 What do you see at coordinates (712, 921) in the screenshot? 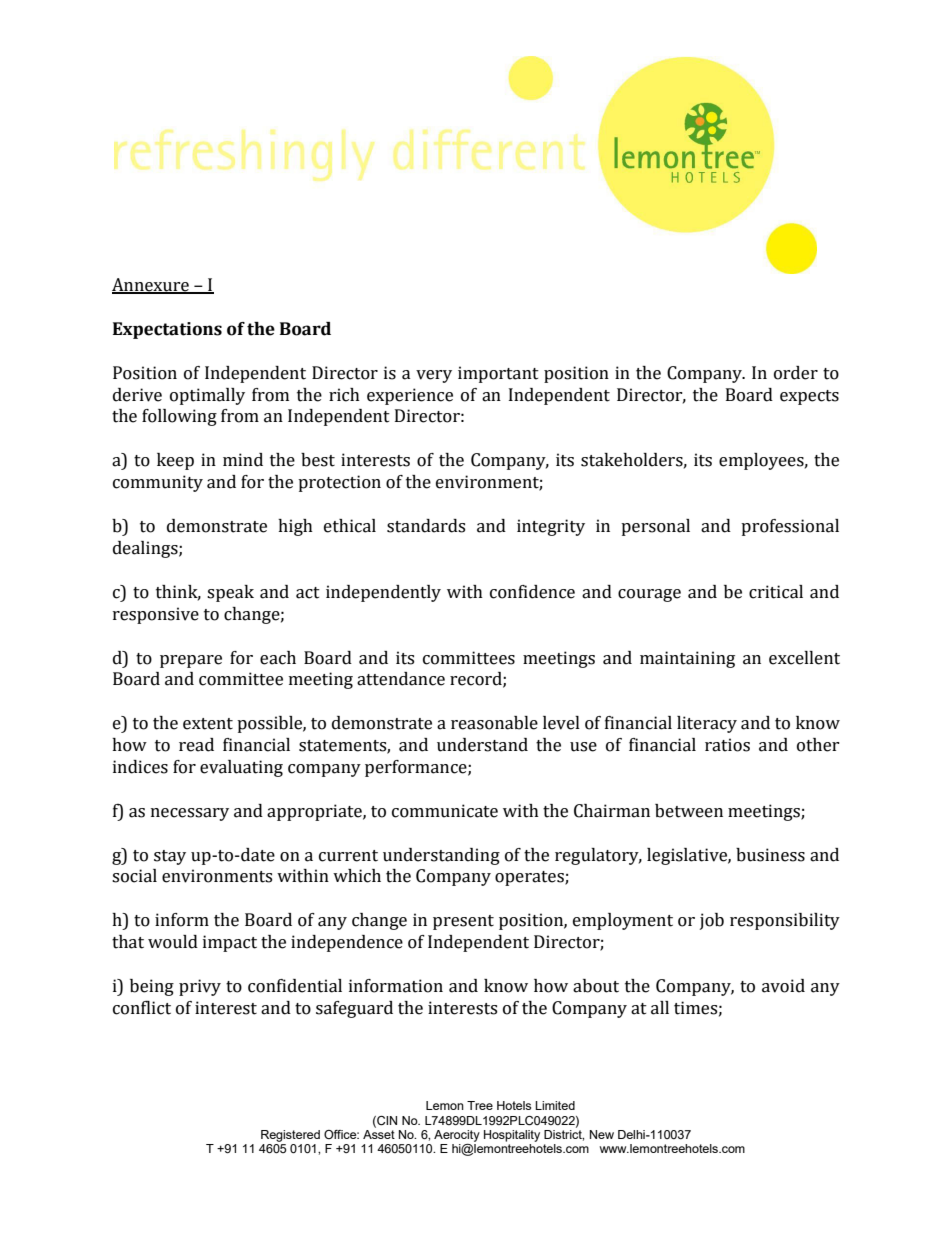
I see `job` at bounding box center [712, 921].
